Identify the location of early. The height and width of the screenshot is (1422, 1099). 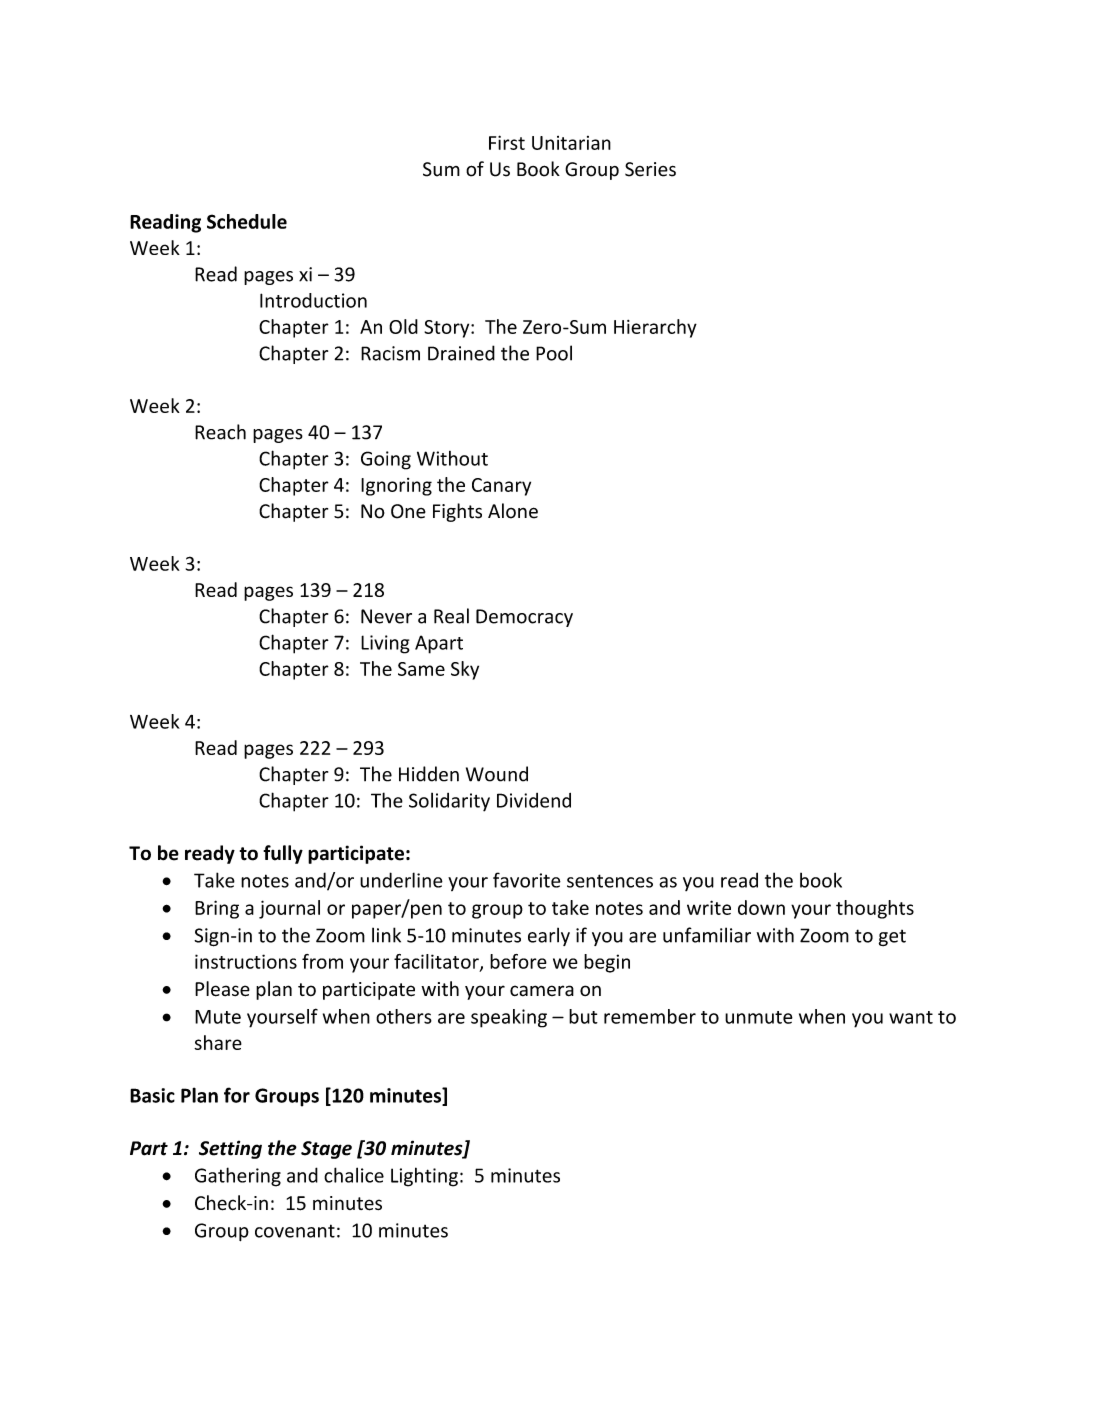
(549, 937).
